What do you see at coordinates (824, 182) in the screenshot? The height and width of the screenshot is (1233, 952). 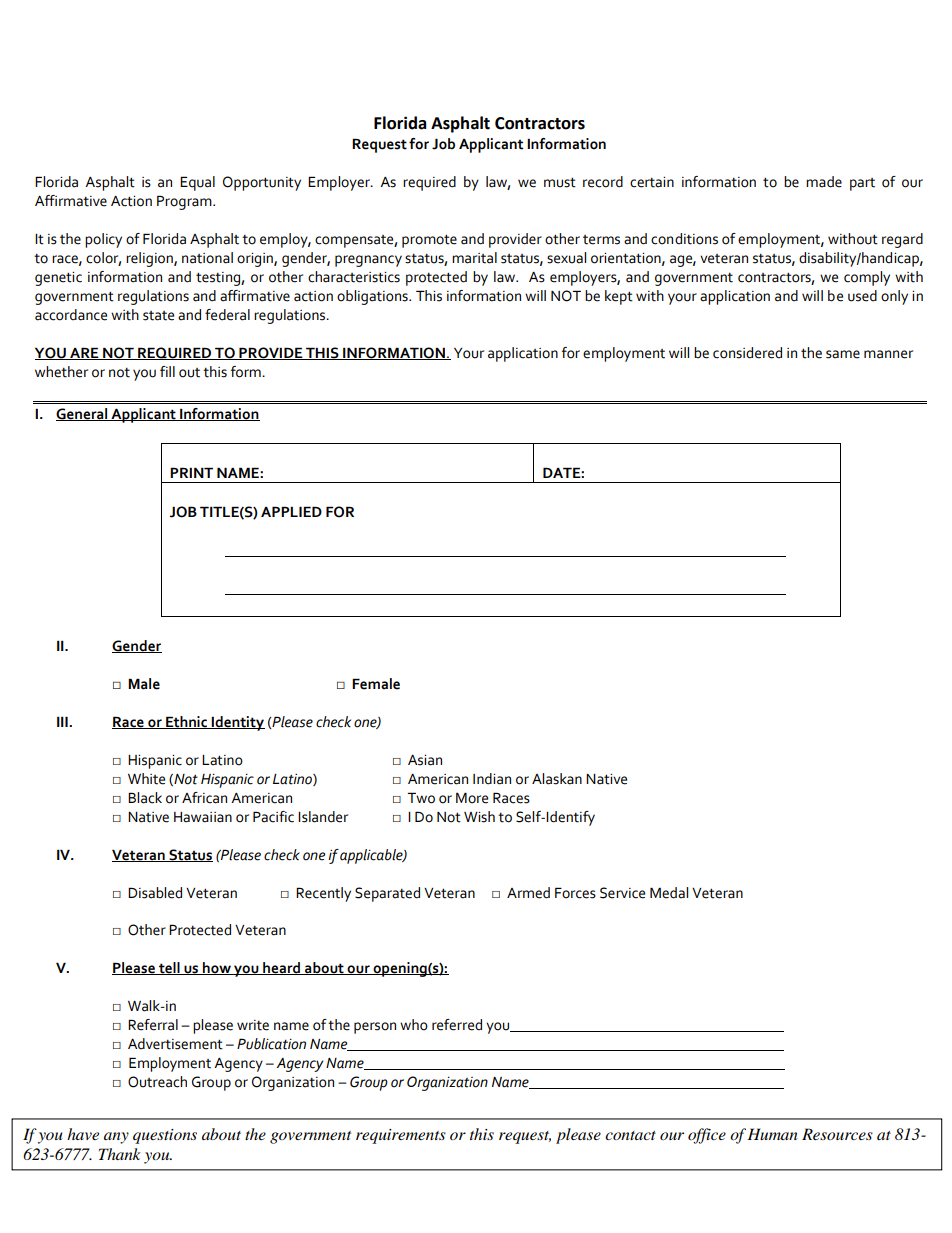 I see `made` at bounding box center [824, 182].
